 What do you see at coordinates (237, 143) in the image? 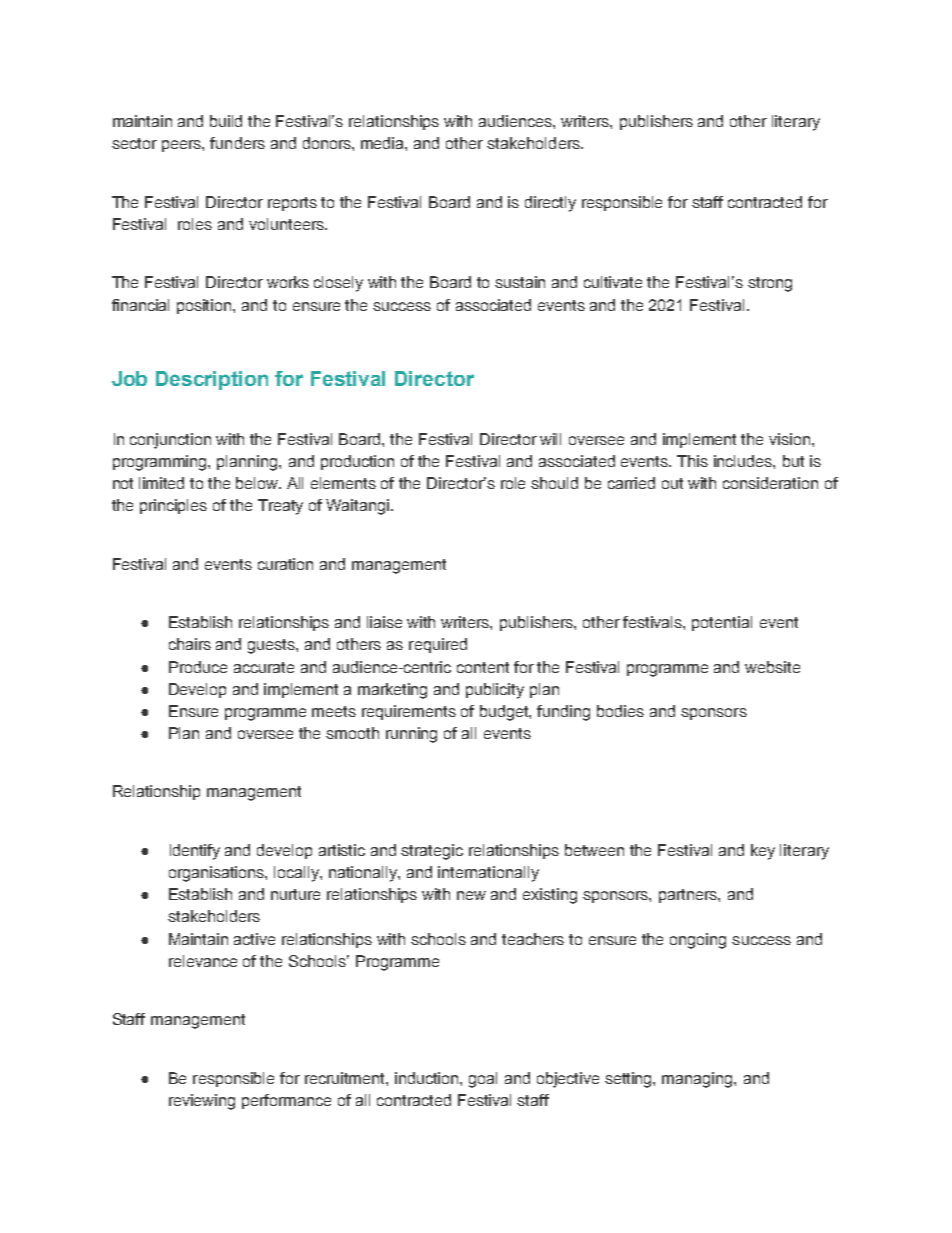
I see `funders` at bounding box center [237, 143].
